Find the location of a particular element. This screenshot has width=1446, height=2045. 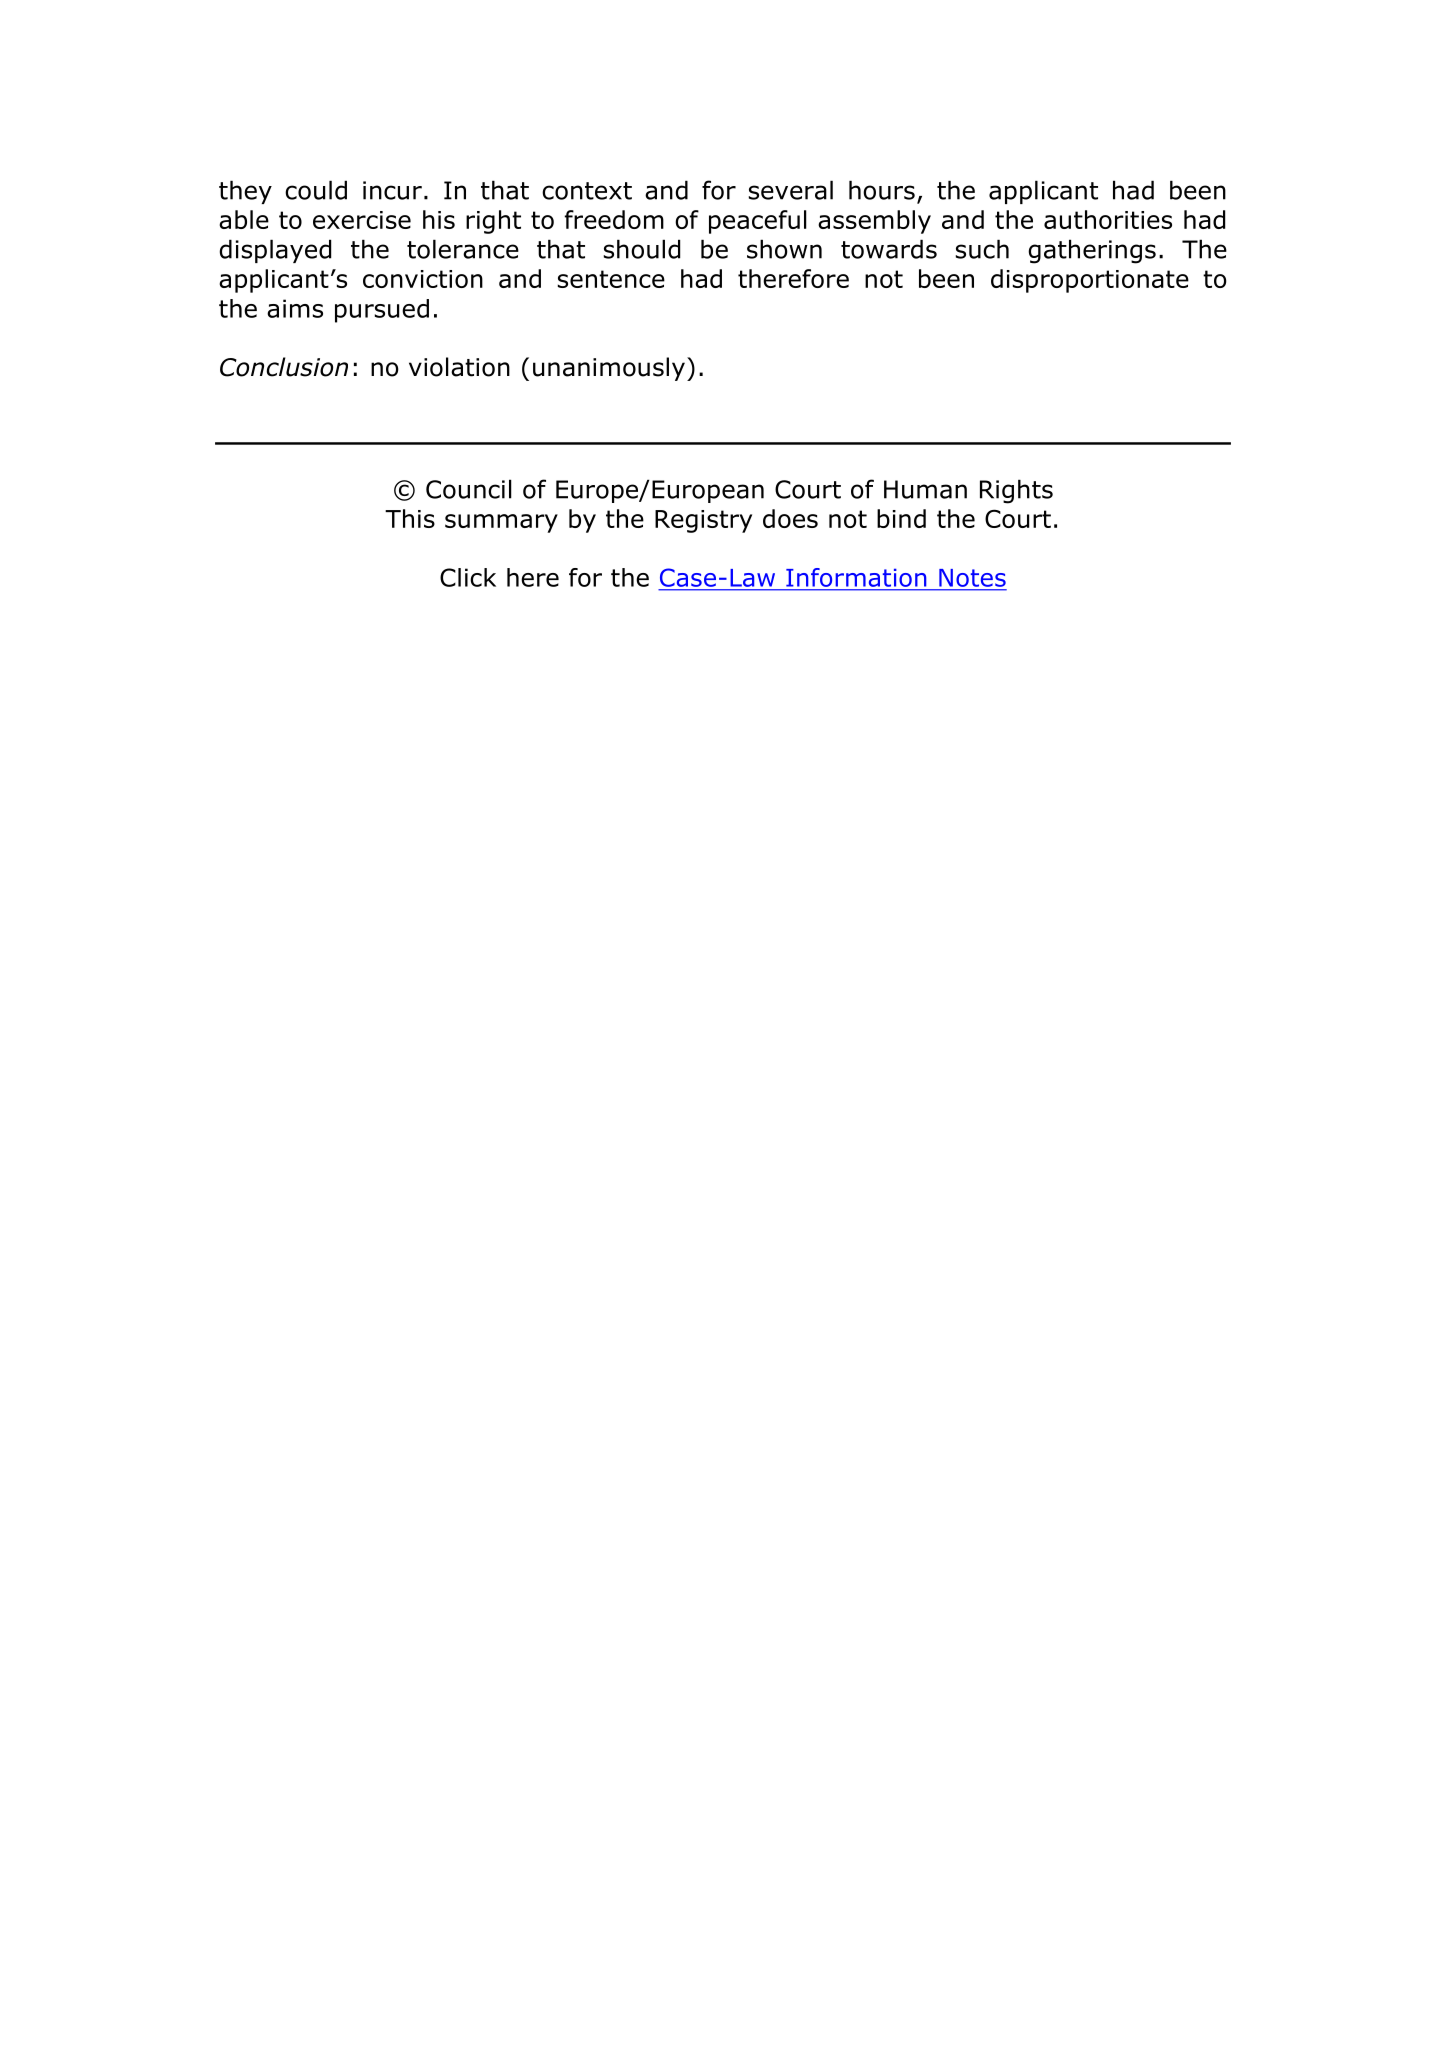

freedom is located at coordinates (614, 219).
